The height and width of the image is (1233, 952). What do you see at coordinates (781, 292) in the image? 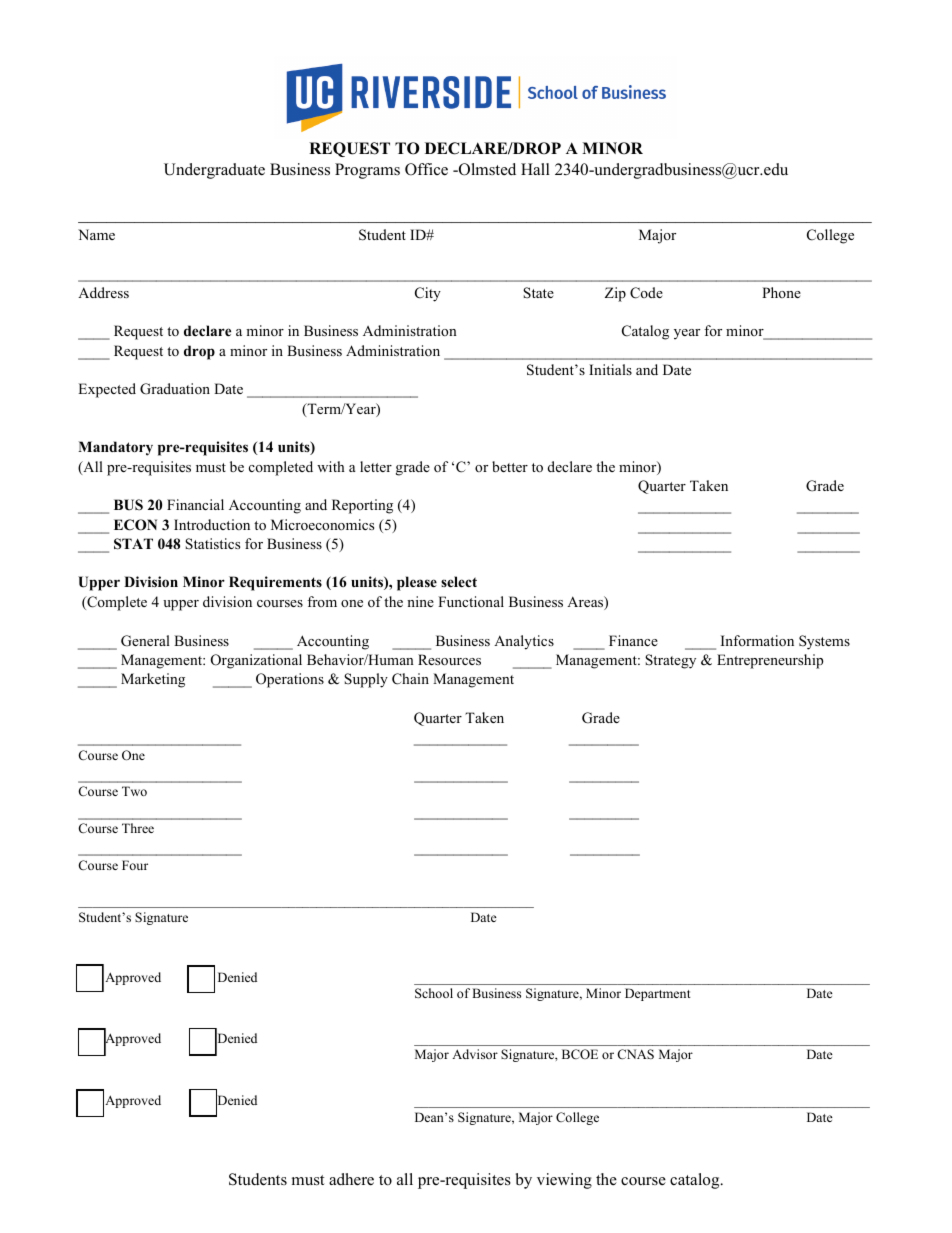
I see `Phone` at bounding box center [781, 292].
